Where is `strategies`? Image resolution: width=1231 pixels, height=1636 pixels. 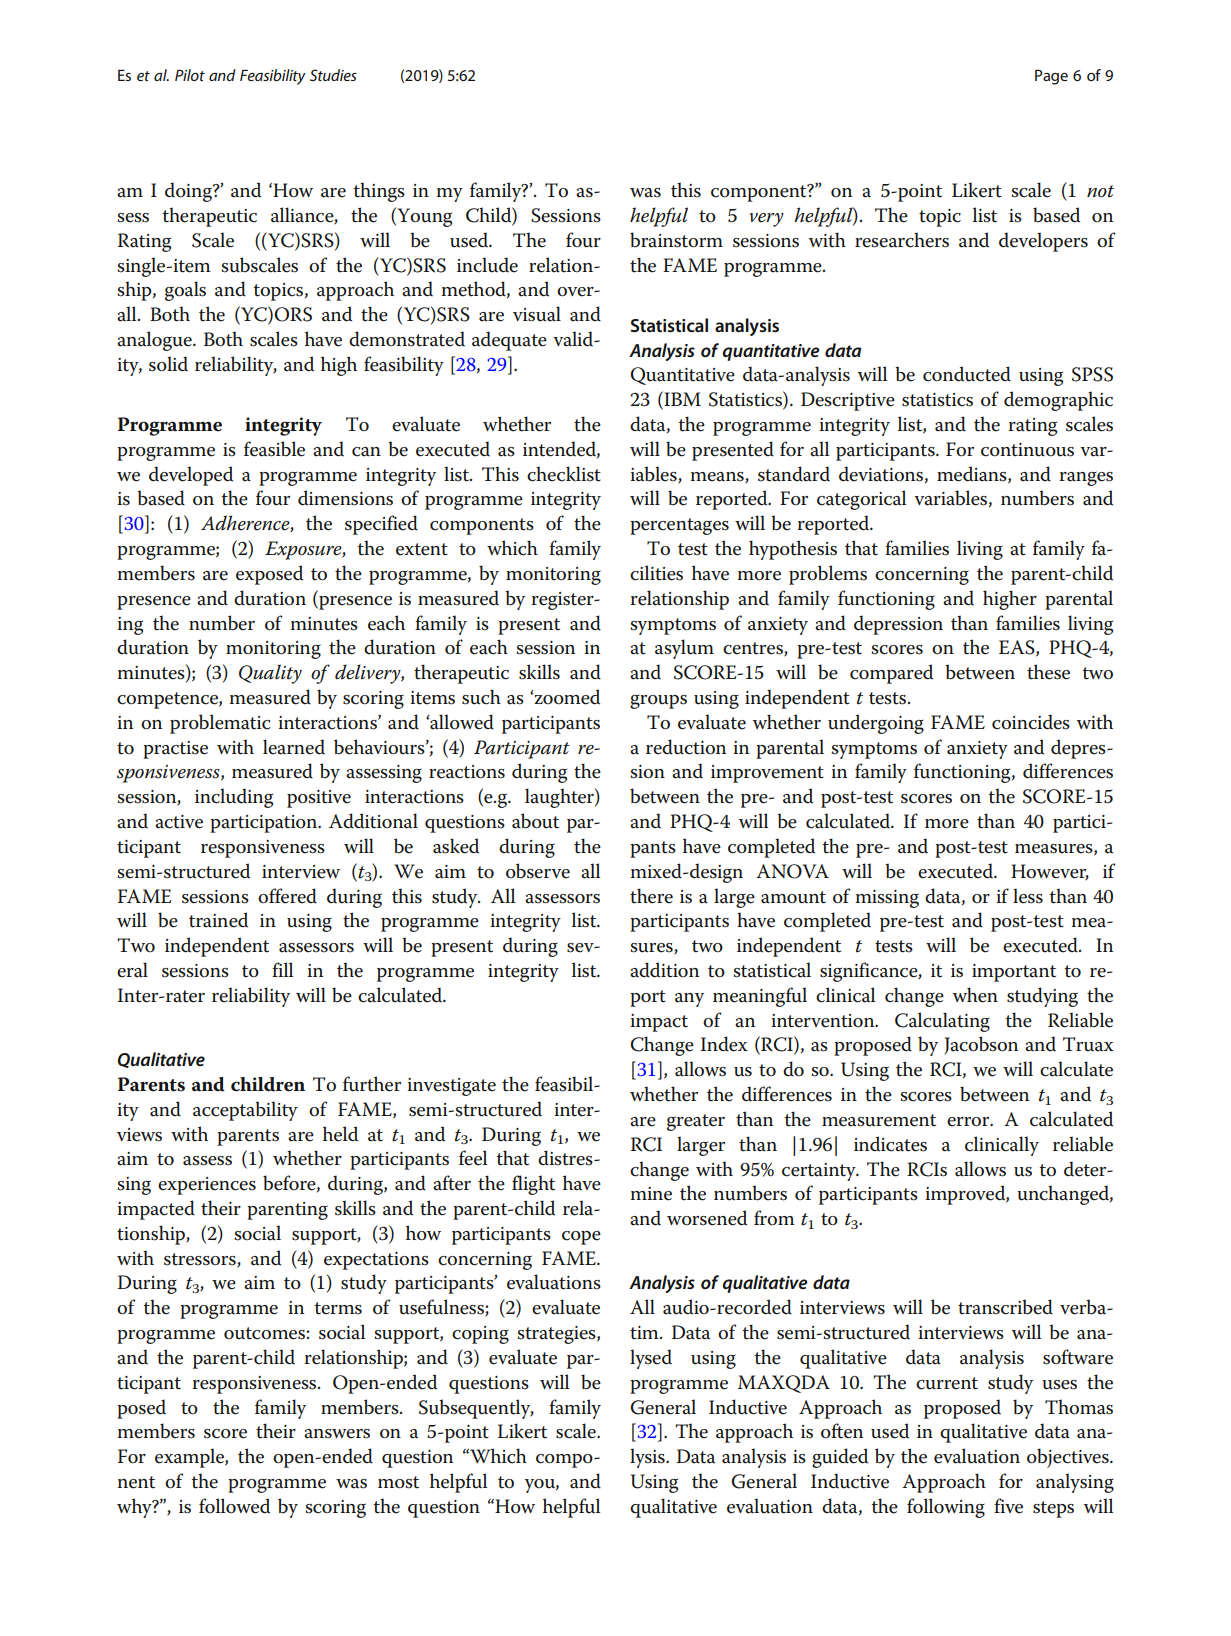
strategies is located at coordinates (557, 1335).
